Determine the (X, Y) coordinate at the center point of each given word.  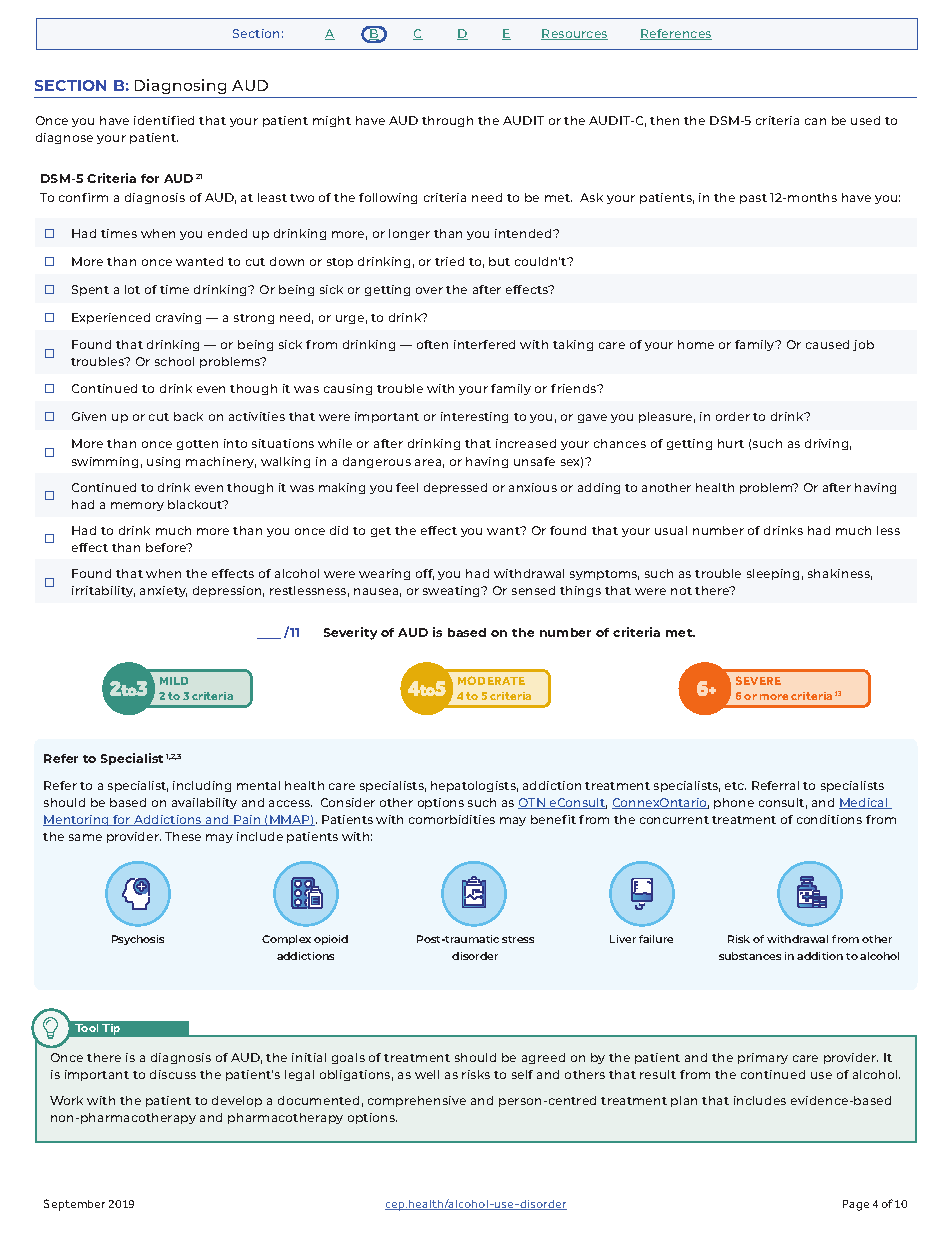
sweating (453, 591)
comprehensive (417, 1101)
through (447, 121)
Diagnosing (180, 86)
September (74, 1205)
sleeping (773, 574)
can (815, 121)
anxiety (163, 591)
